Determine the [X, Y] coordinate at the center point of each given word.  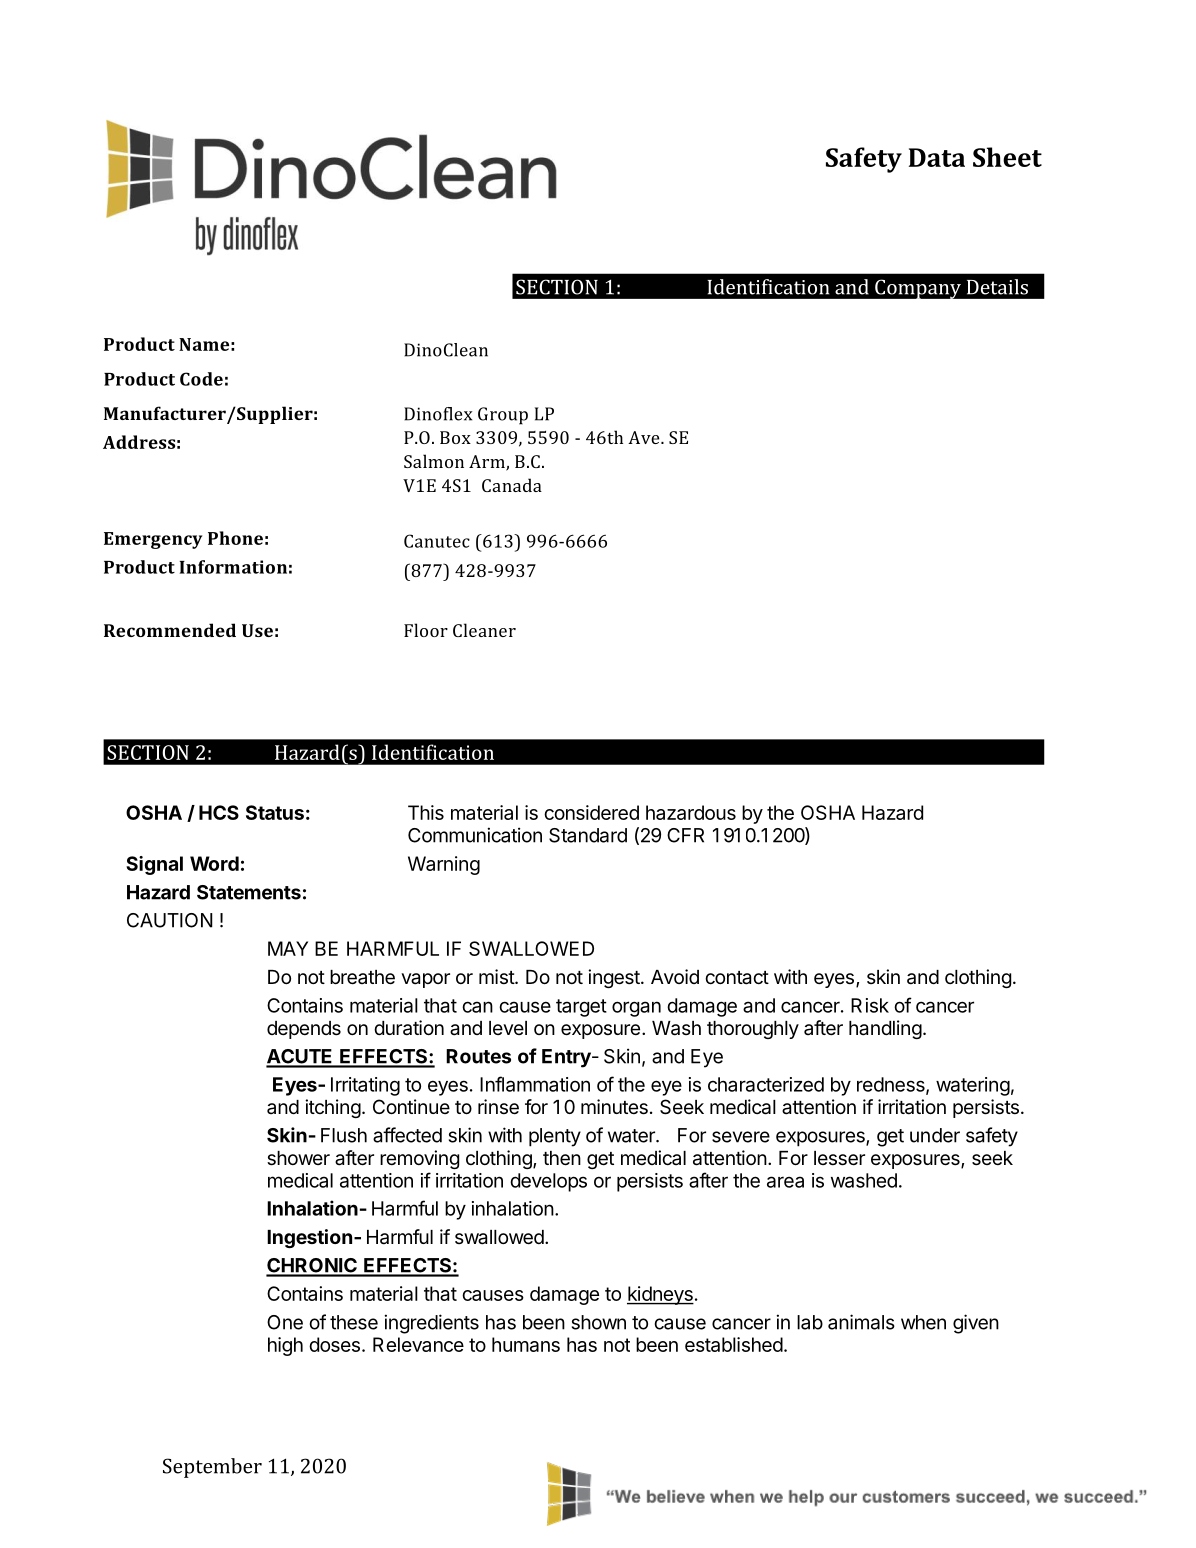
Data [937, 157]
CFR [685, 835]
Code [201, 379]
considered [591, 812]
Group [503, 416]
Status [275, 812]
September [212, 1468]
